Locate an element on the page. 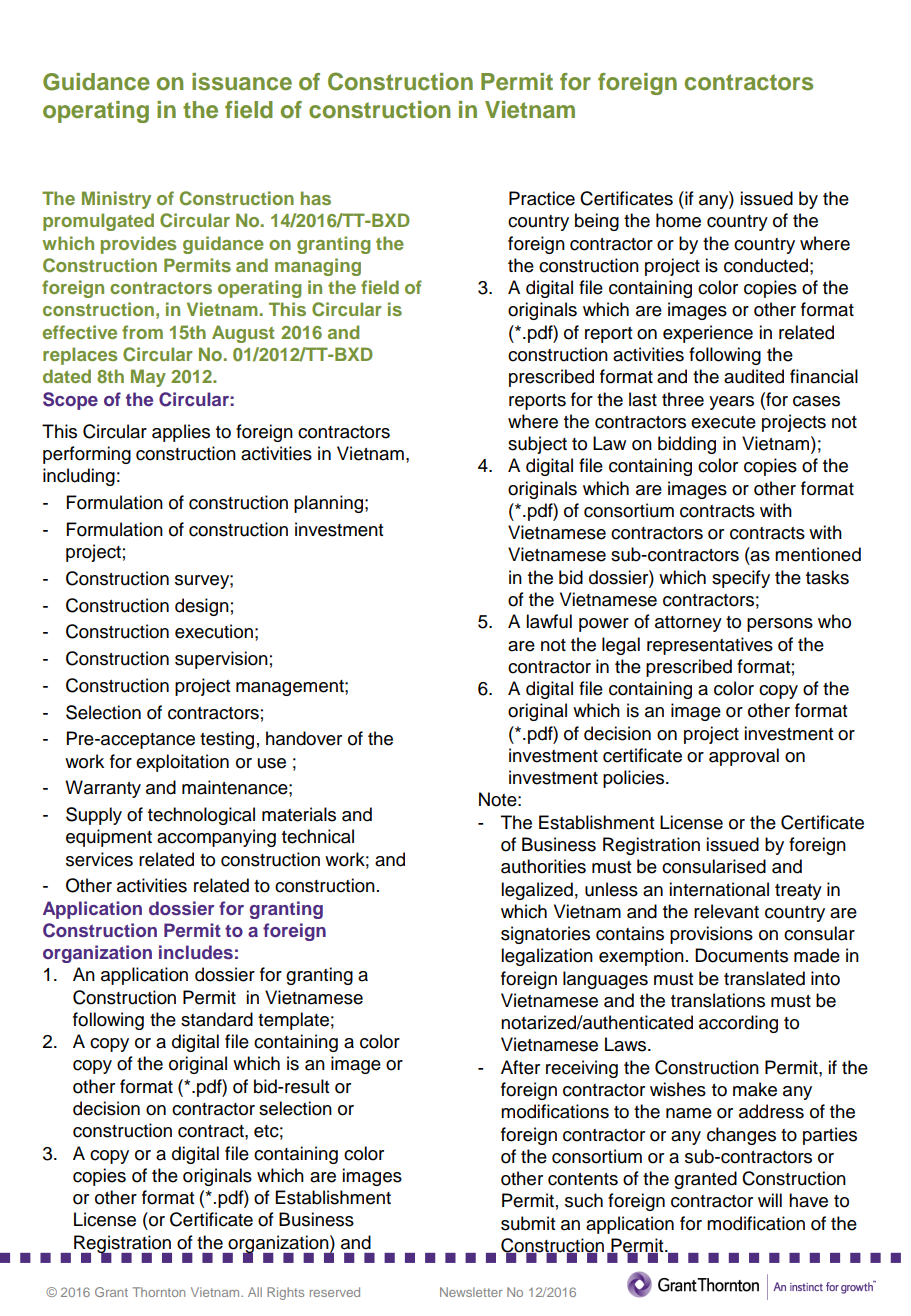 The image size is (911, 1316). Documents is located at coordinates (741, 955).
